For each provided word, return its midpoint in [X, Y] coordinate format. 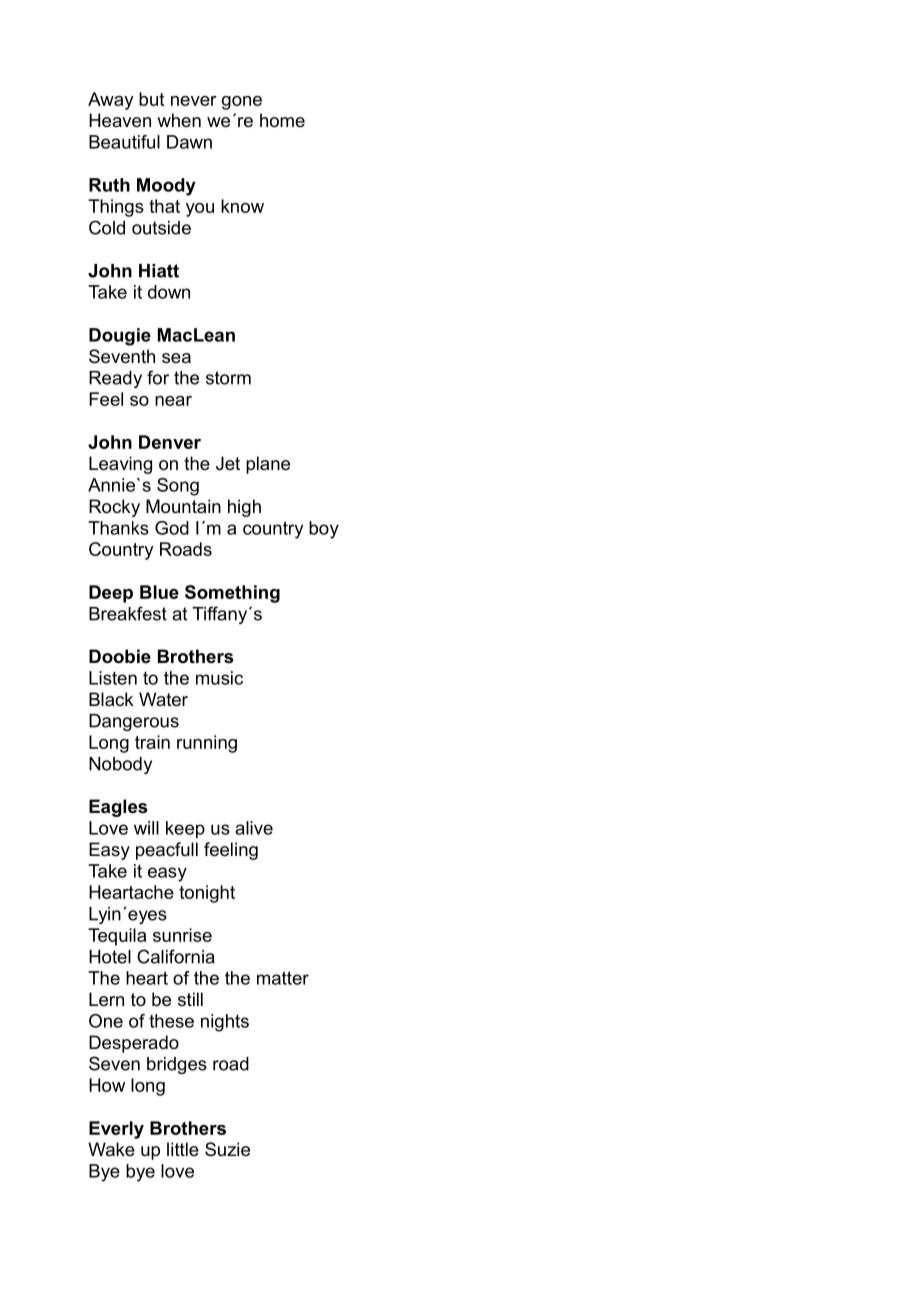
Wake [111, 1149]
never [194, 101]
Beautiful [124, 142]
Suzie [227, 1149]
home [282, 120]
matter [283, 978]
